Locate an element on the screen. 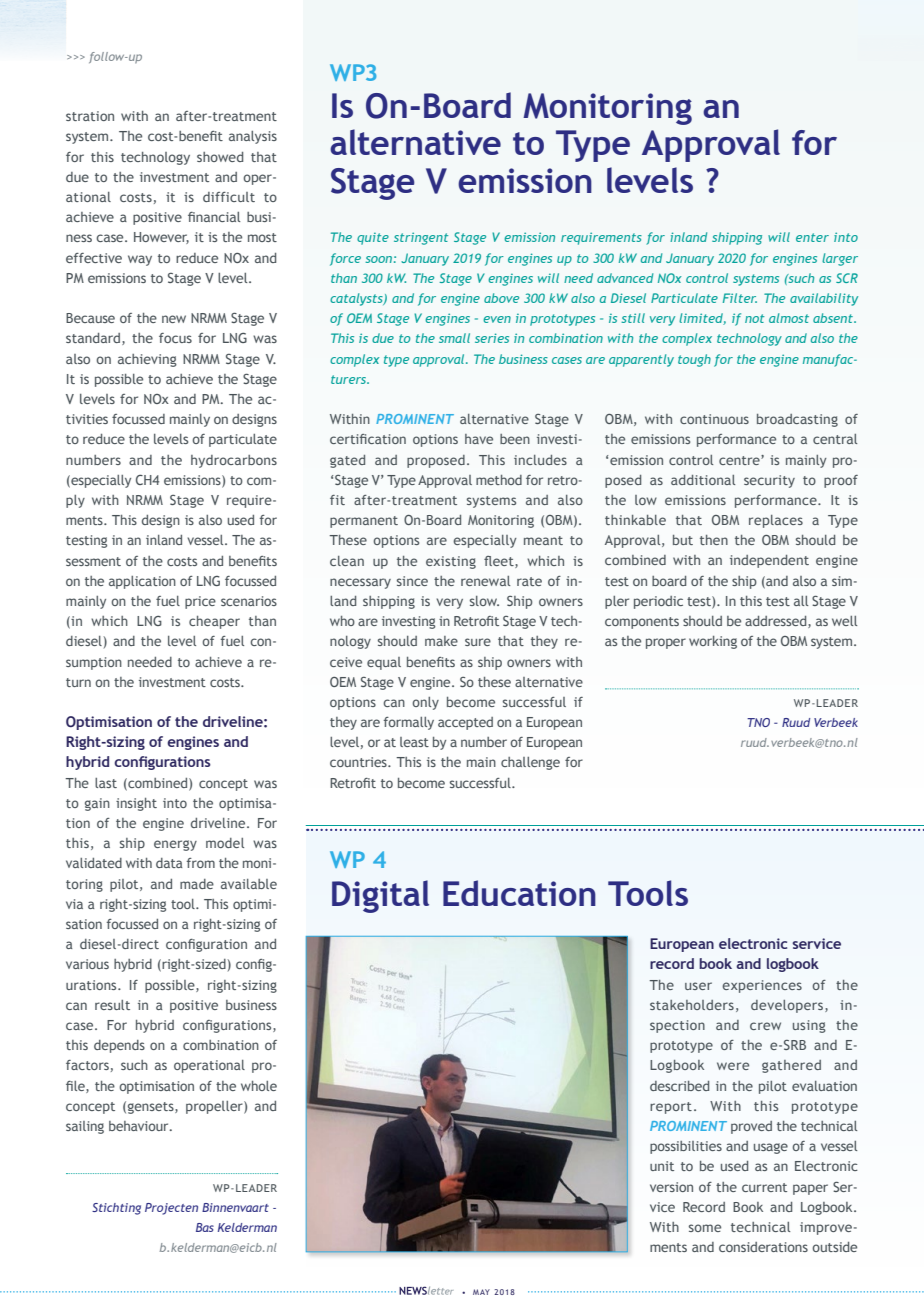 This screenshot has width=924, height=1308. showed is located at coordinates (220, 157).
